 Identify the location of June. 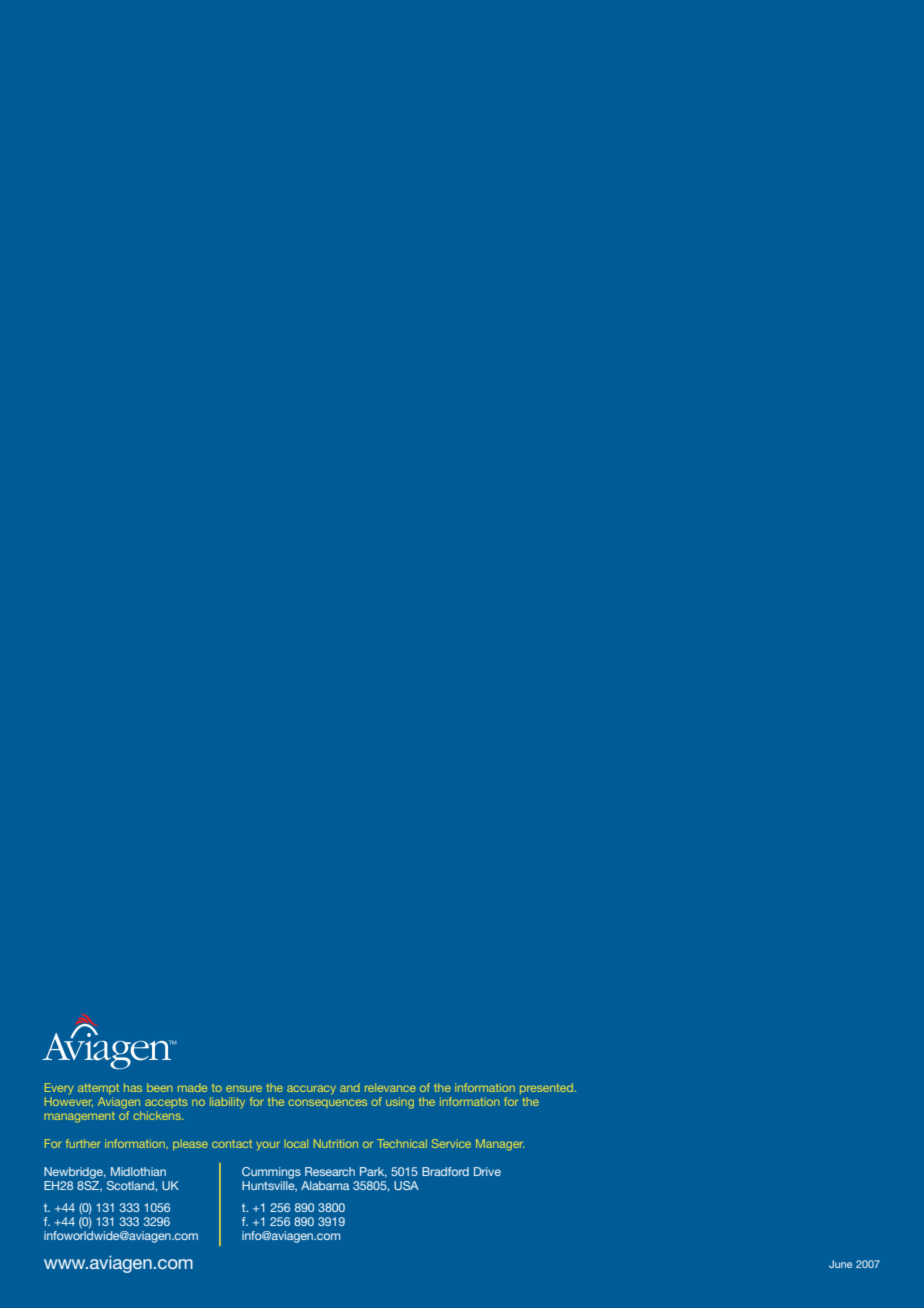
(840, 1264).
